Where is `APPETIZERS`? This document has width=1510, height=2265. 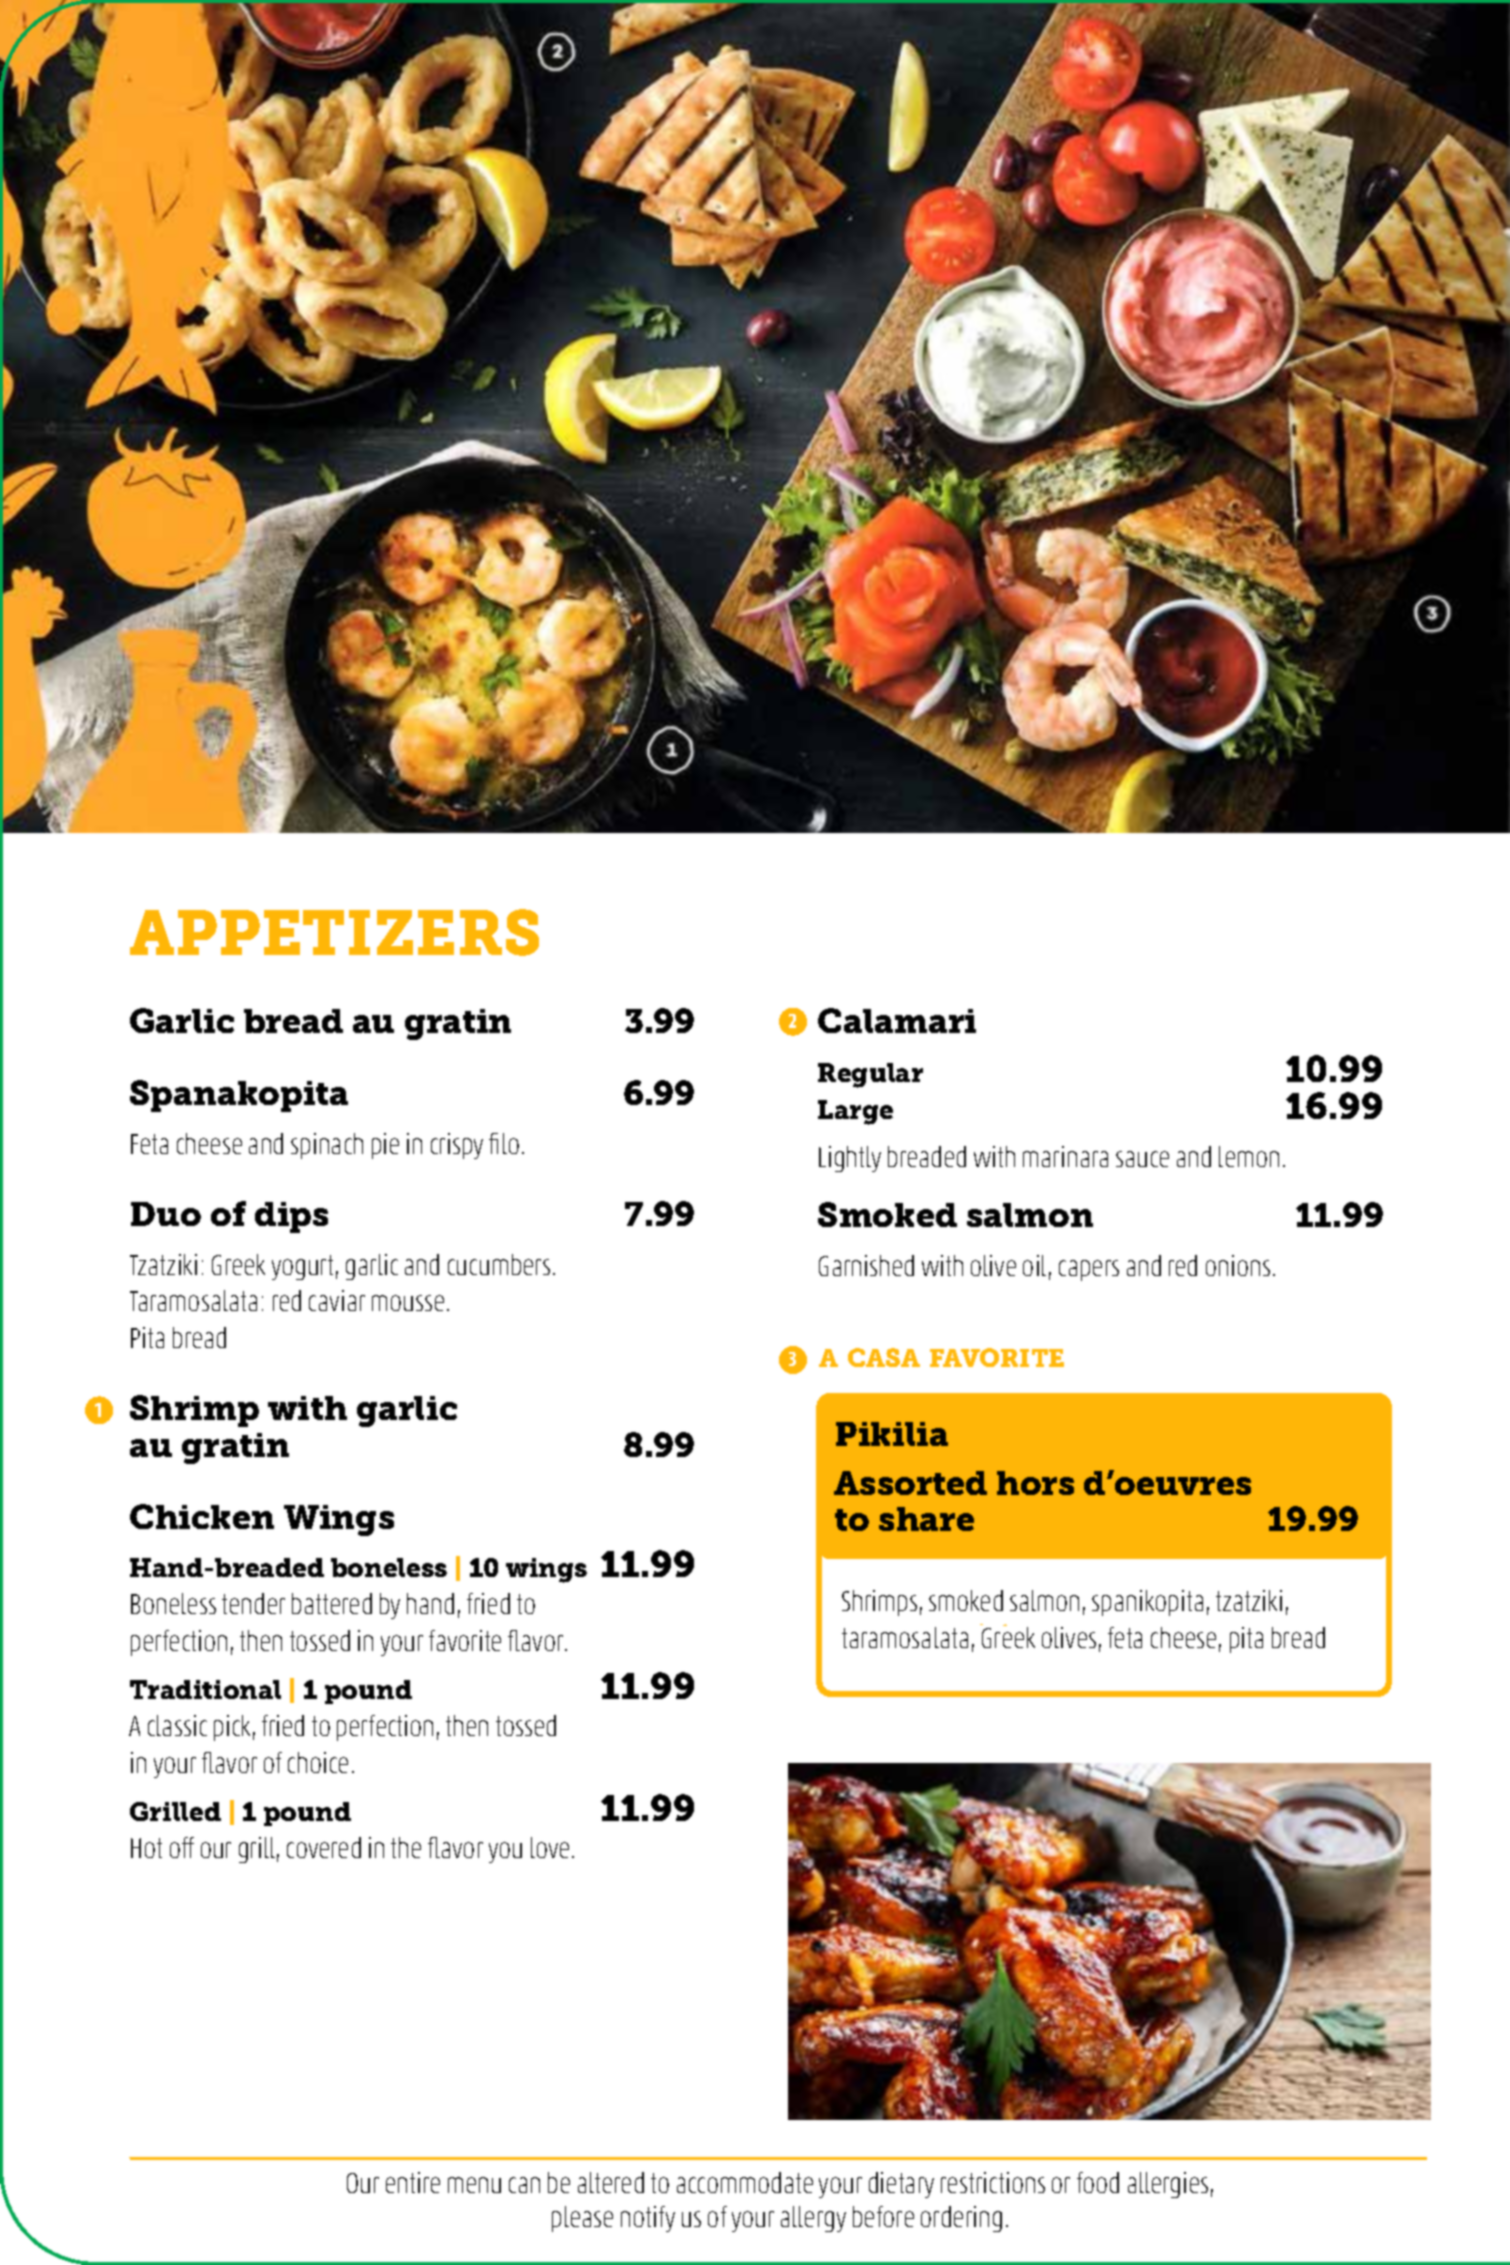
APPETIZERS is located at coordinates (334, 932).
